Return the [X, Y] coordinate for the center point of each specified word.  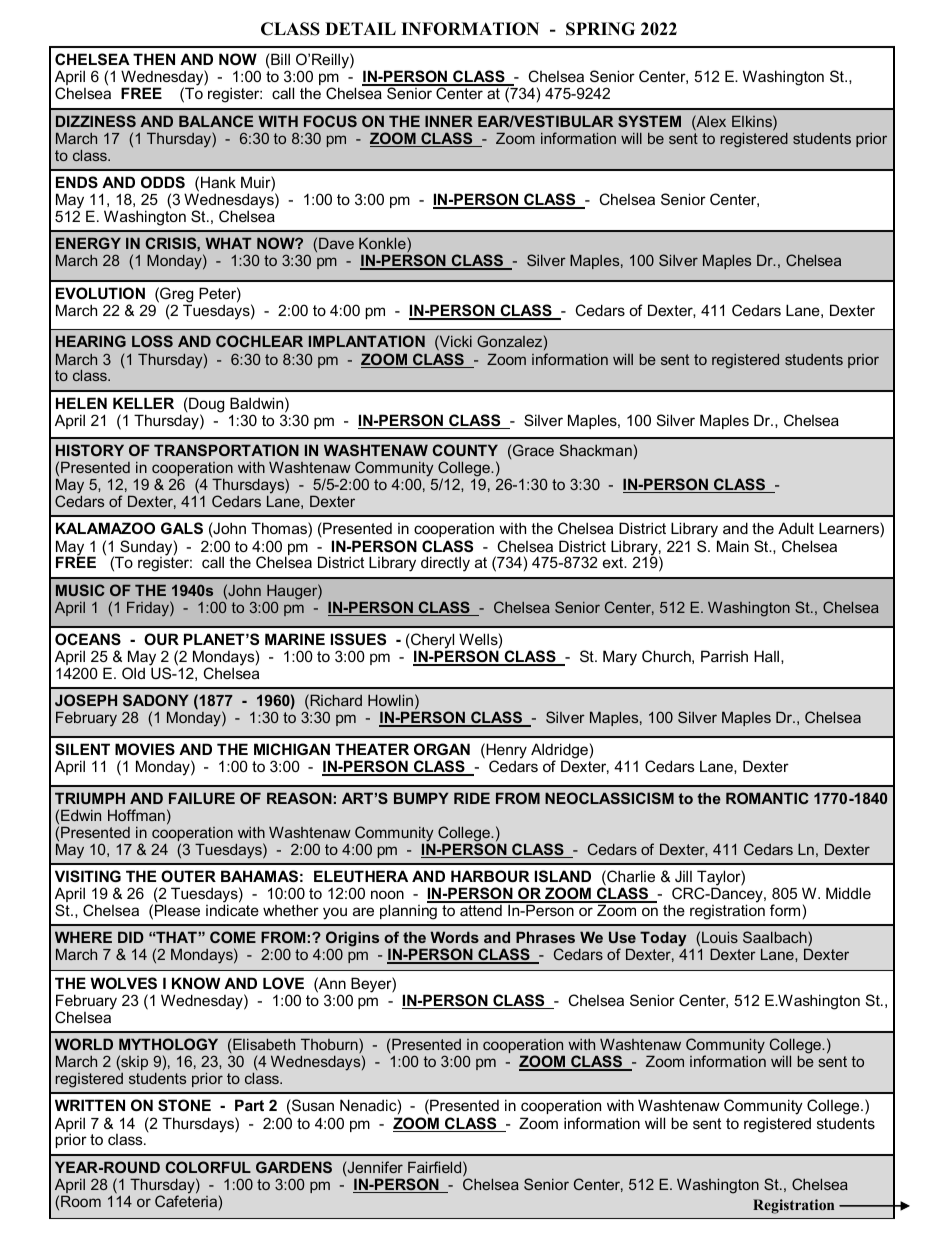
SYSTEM [649, 121]
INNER [449, 121]
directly [445, 564]
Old [133, 673]
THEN [154, 59]
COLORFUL [208, 1167]
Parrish [724, 656]
